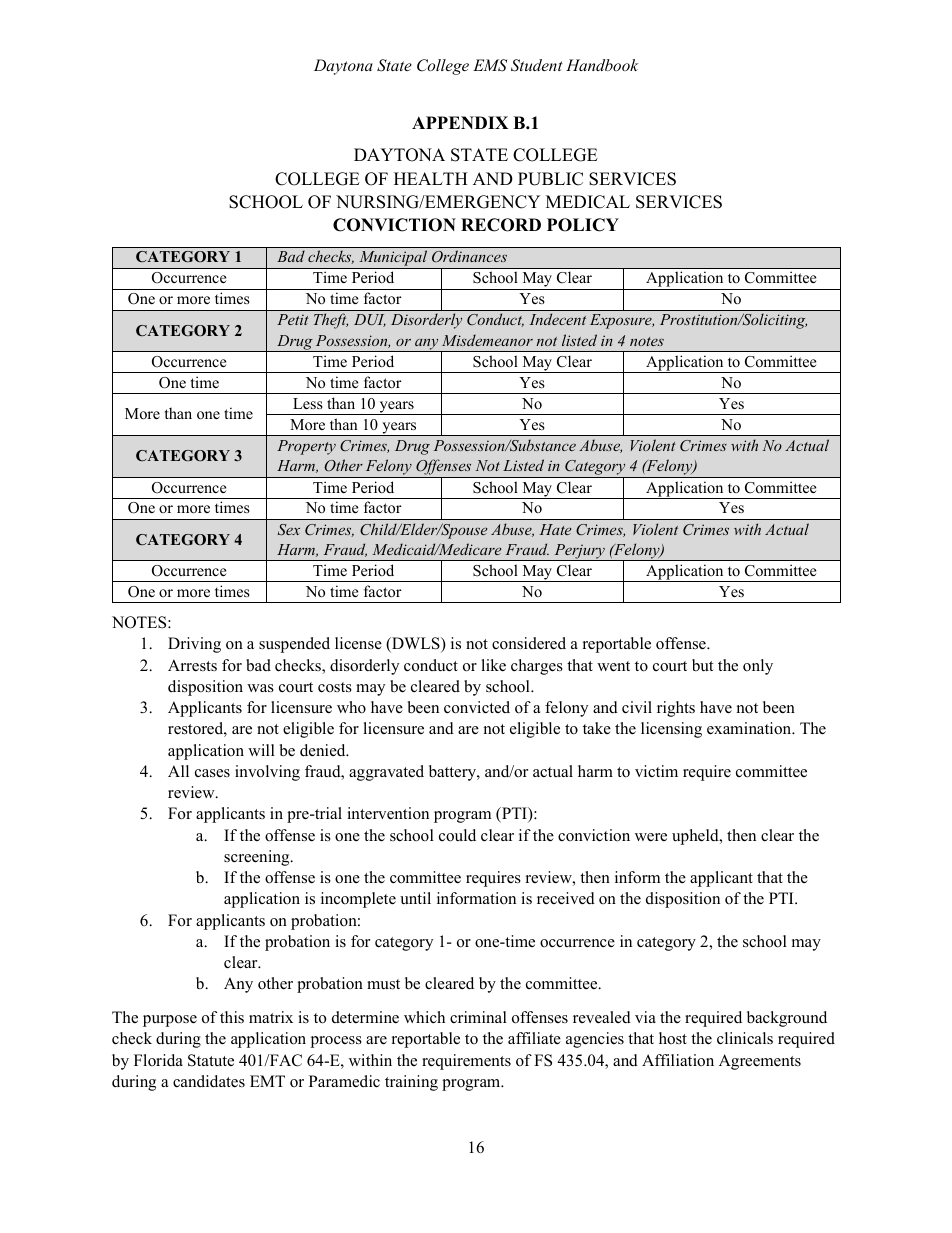  I want to click on upheld, so click(696, 837).
